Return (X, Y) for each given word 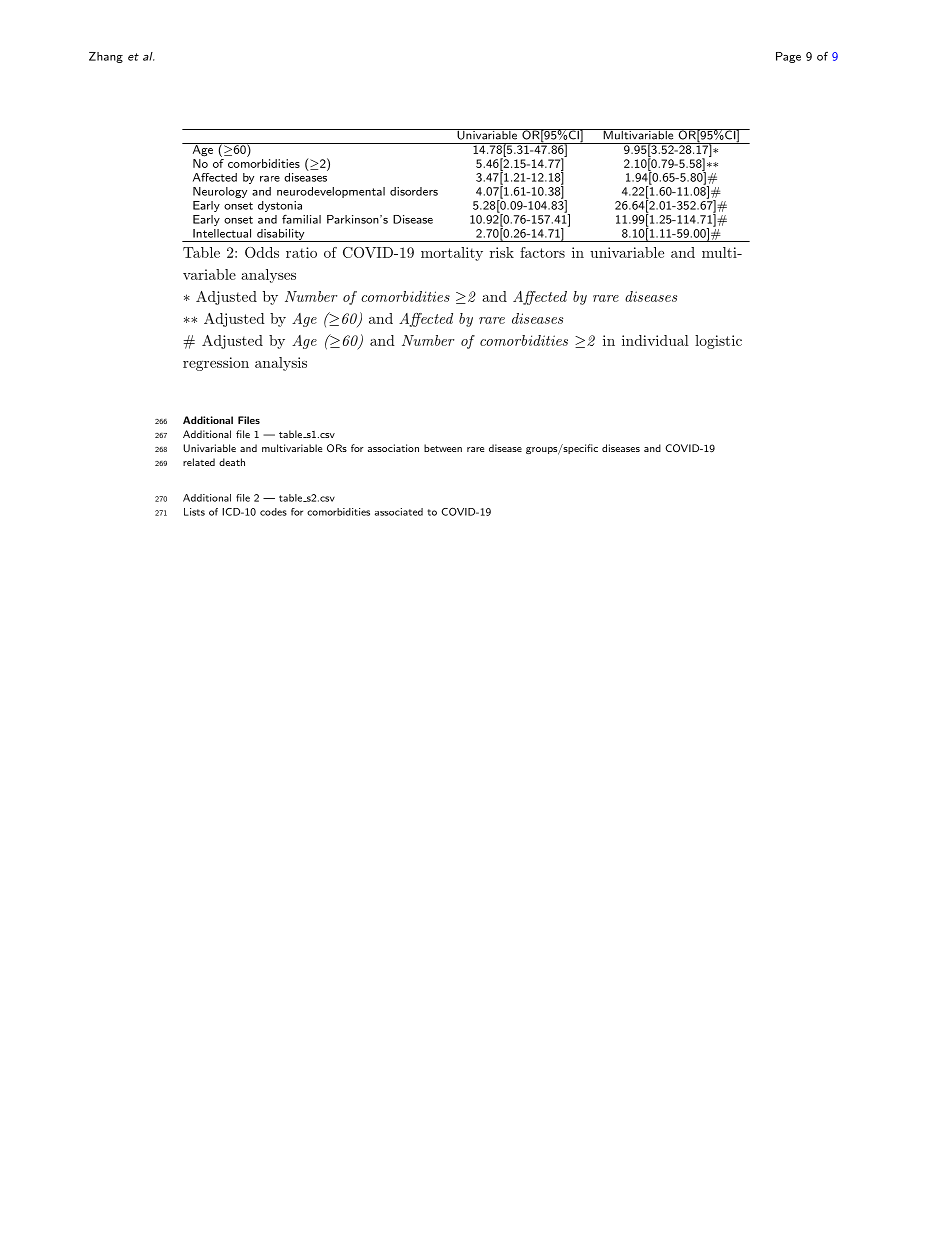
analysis (281, 364)
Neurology (220, 192)
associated (399, 512)
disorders (414, 191)
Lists (194, 512)
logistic (718, 342)
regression (216, 364)
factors (542, 252)
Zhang (106, 57)
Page (788, 57)
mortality (452, 254)
